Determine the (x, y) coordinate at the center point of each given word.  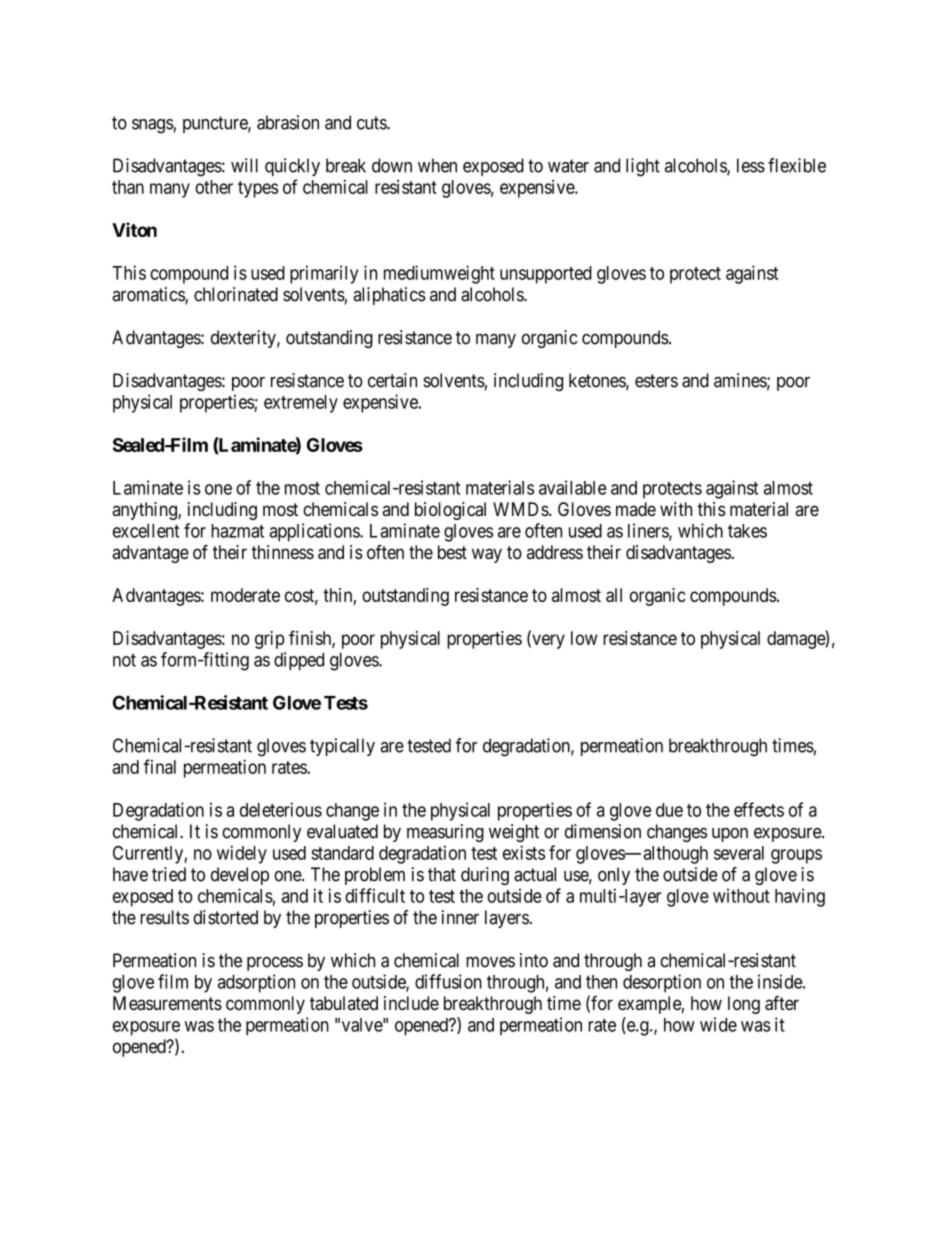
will (244, 165)
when (437, 165)
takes (747, 531)
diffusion (448, 981)
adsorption (256, 983)
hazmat (237, 531)
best (452, 552)
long (744, 1005)
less (751, 165)
